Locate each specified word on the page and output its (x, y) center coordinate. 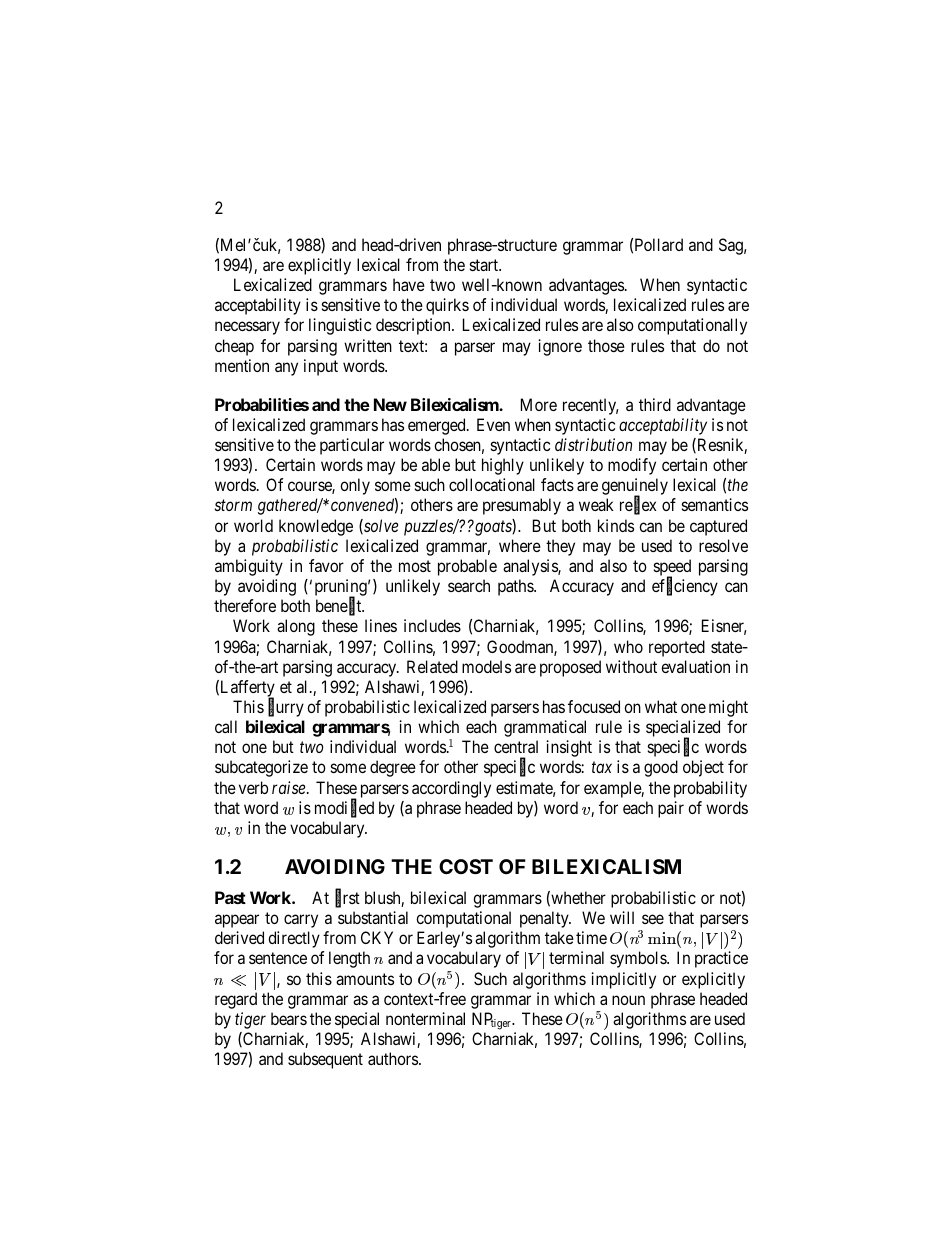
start (485, 265)
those (606, 345)
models (486, 666)
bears (289, 1018)
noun (628, 1000)
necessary (247, 328)
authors (394, 1058)
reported (677, 648)
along (296, 627)
